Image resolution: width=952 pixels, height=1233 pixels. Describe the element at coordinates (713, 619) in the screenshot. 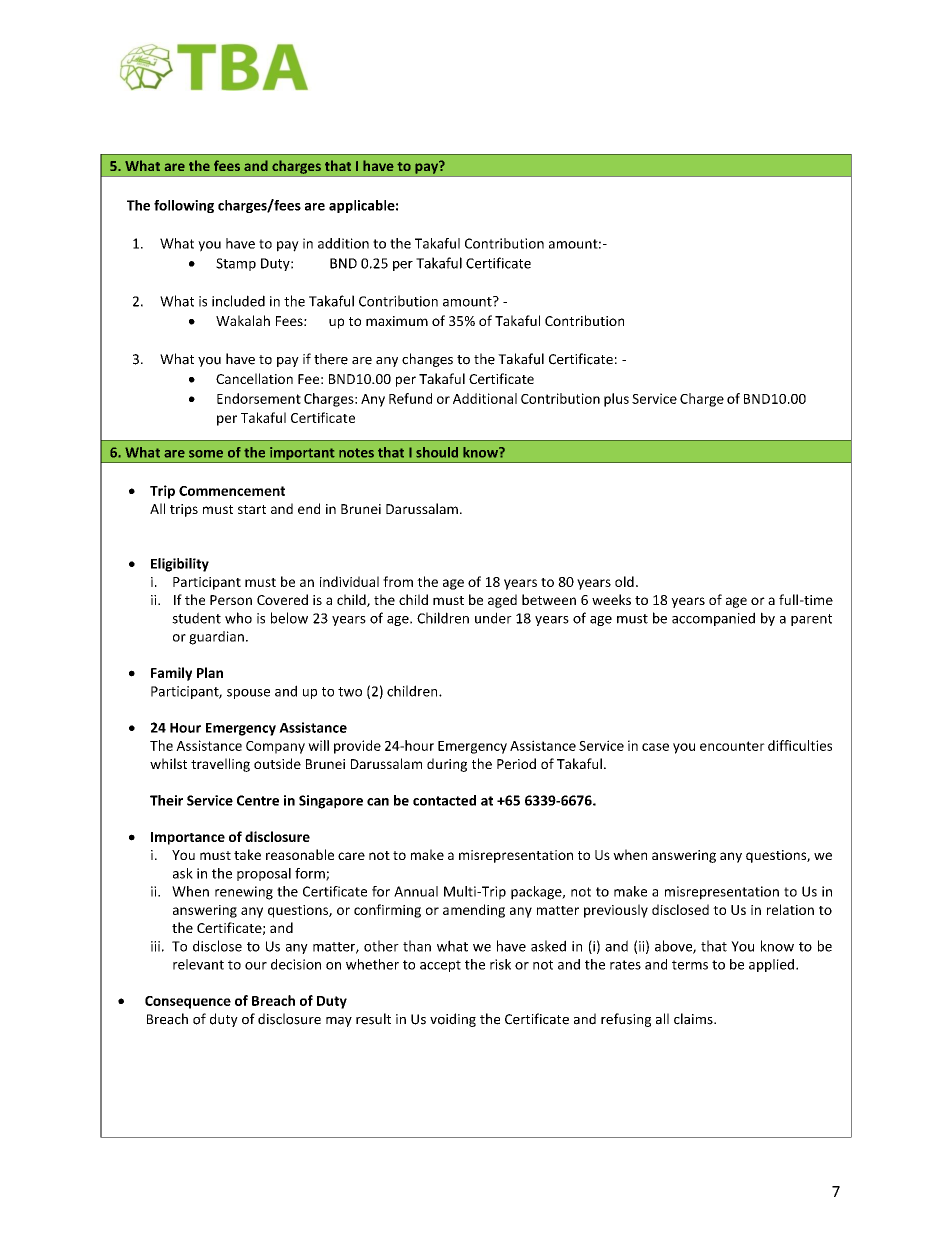

I see `accompanied` at that location.
